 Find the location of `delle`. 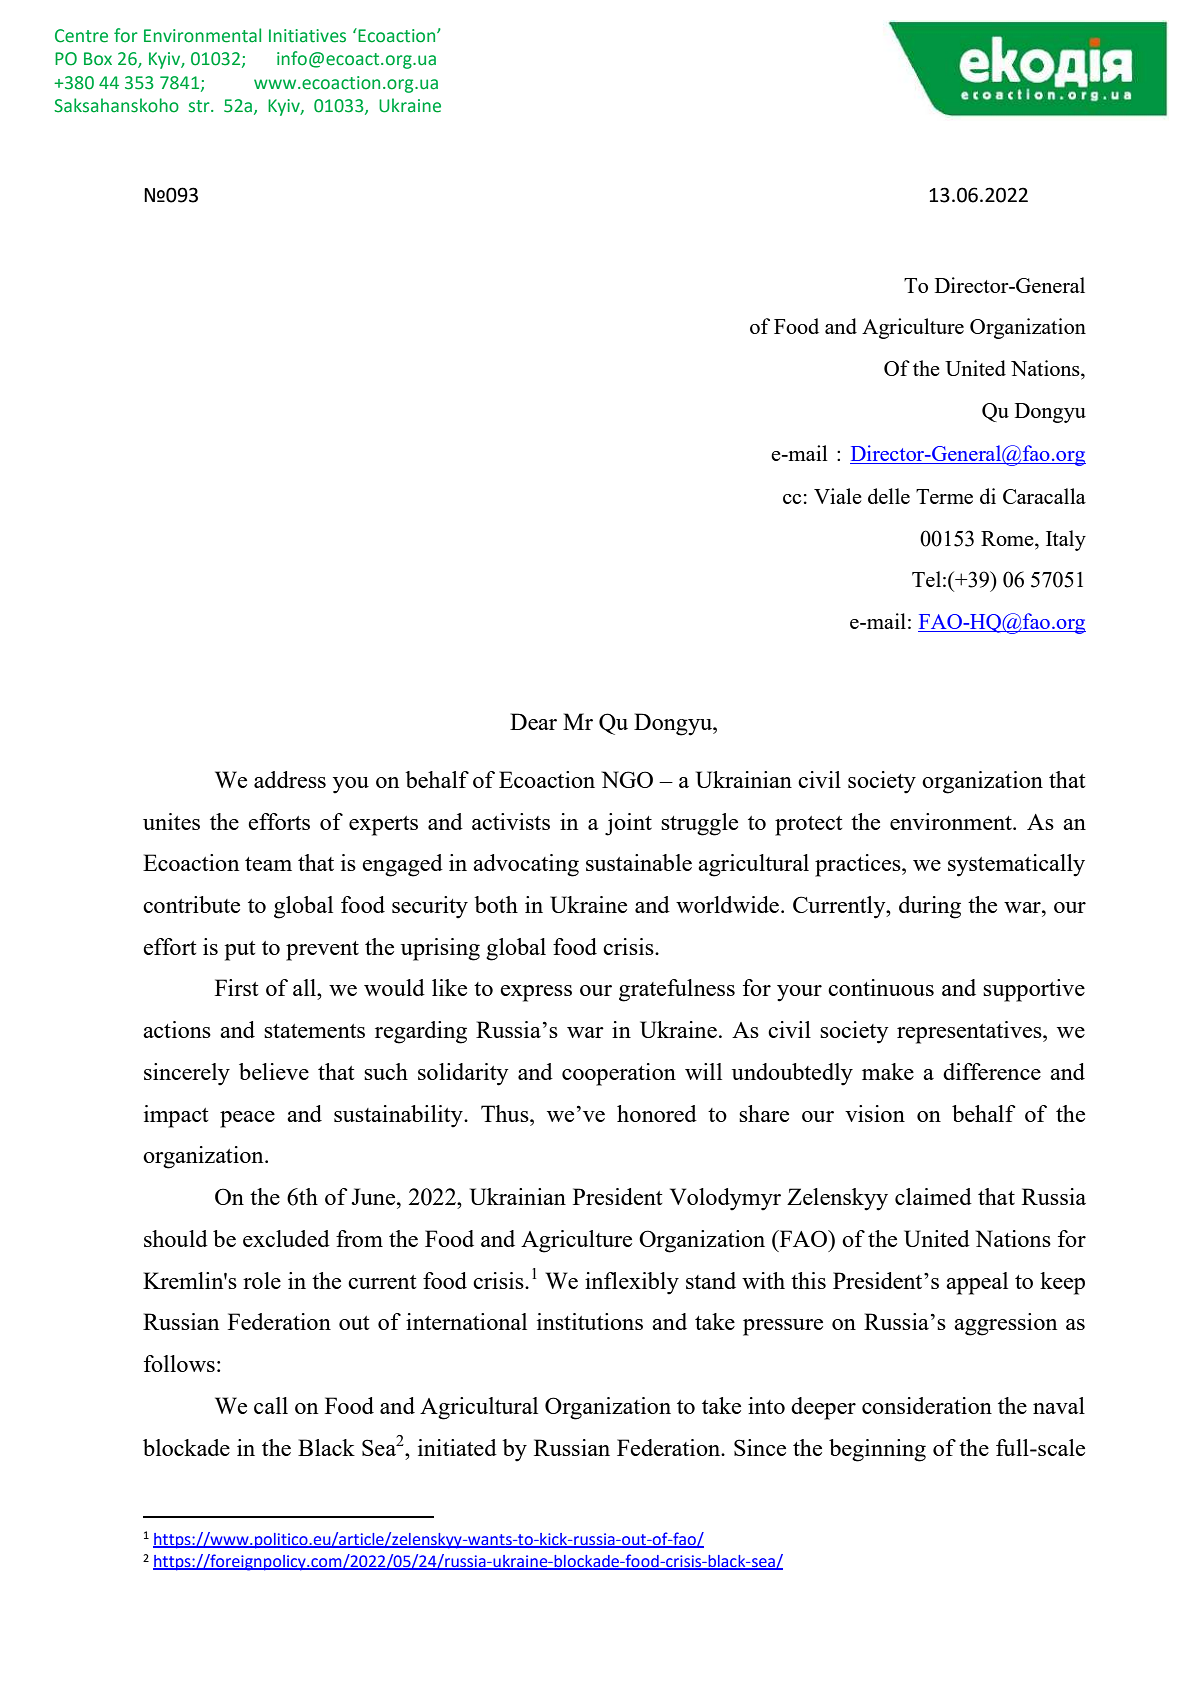

delle is located at coordinates (889, 496).
